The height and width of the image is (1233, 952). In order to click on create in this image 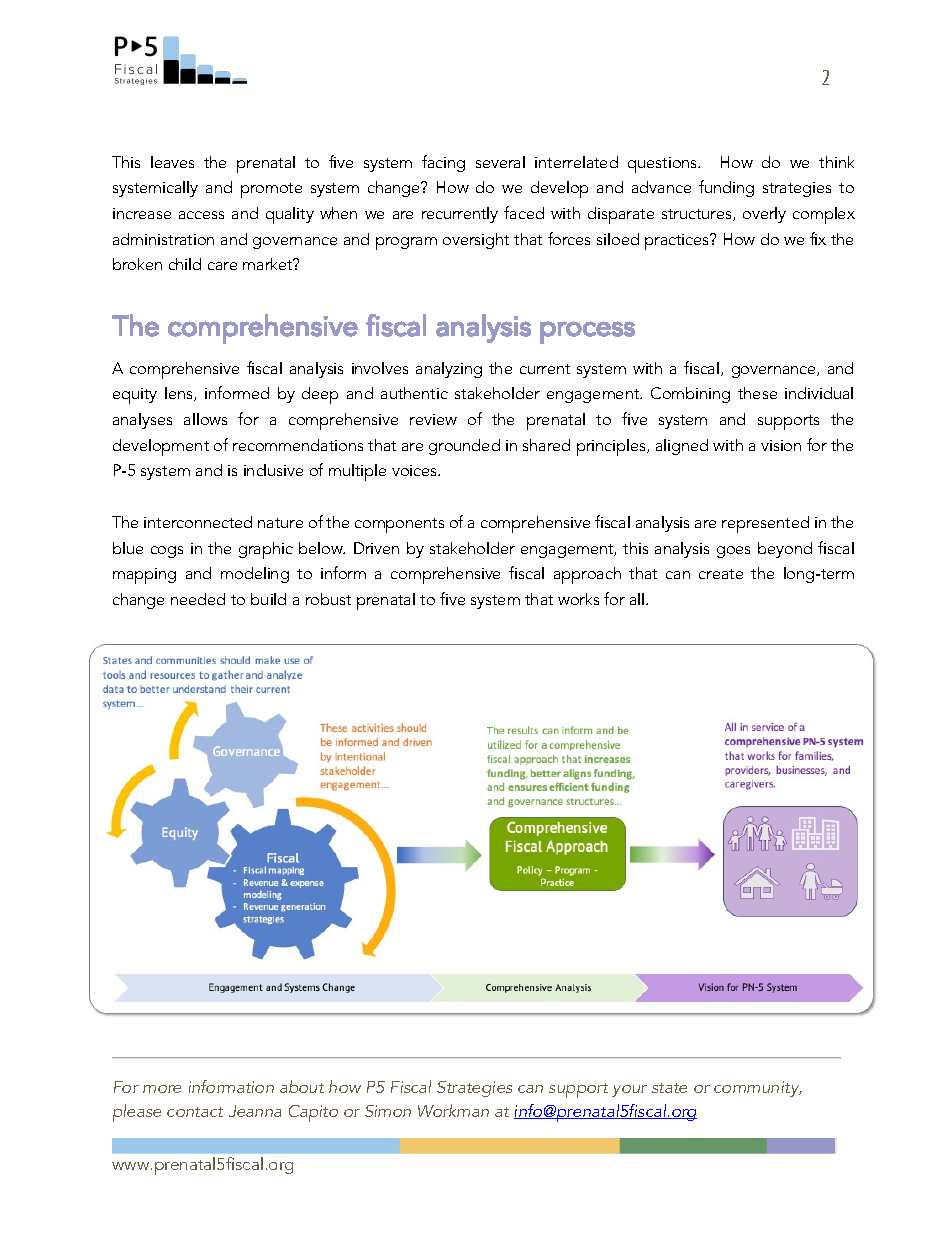, I will do `click(721, 574)`.
